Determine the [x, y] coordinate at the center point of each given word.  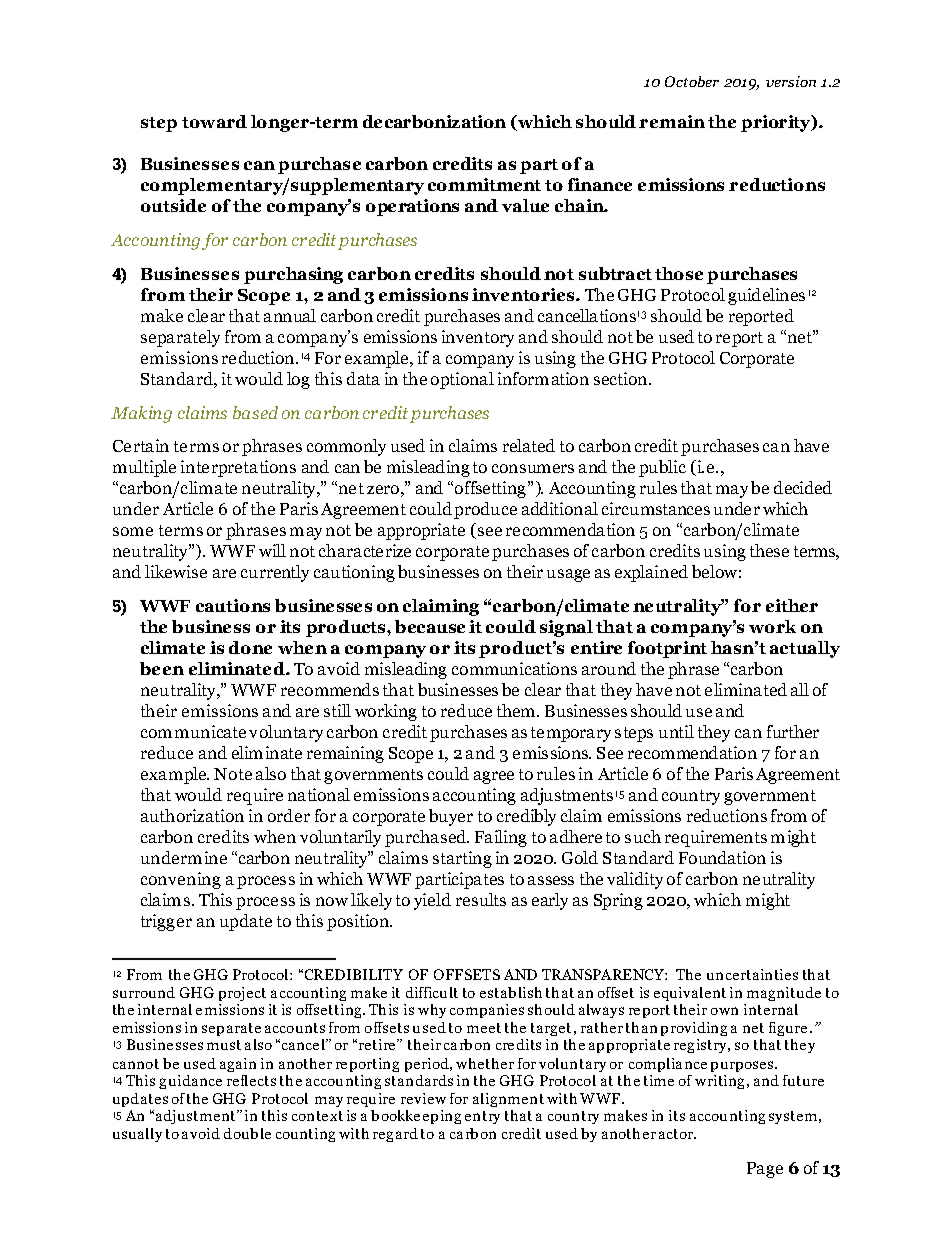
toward [214, 121]
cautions [233, 605]
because [430, 626]
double [247, 1133]
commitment [484, 184]
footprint [667, 649]
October [692, 81]
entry [482, 1117]
